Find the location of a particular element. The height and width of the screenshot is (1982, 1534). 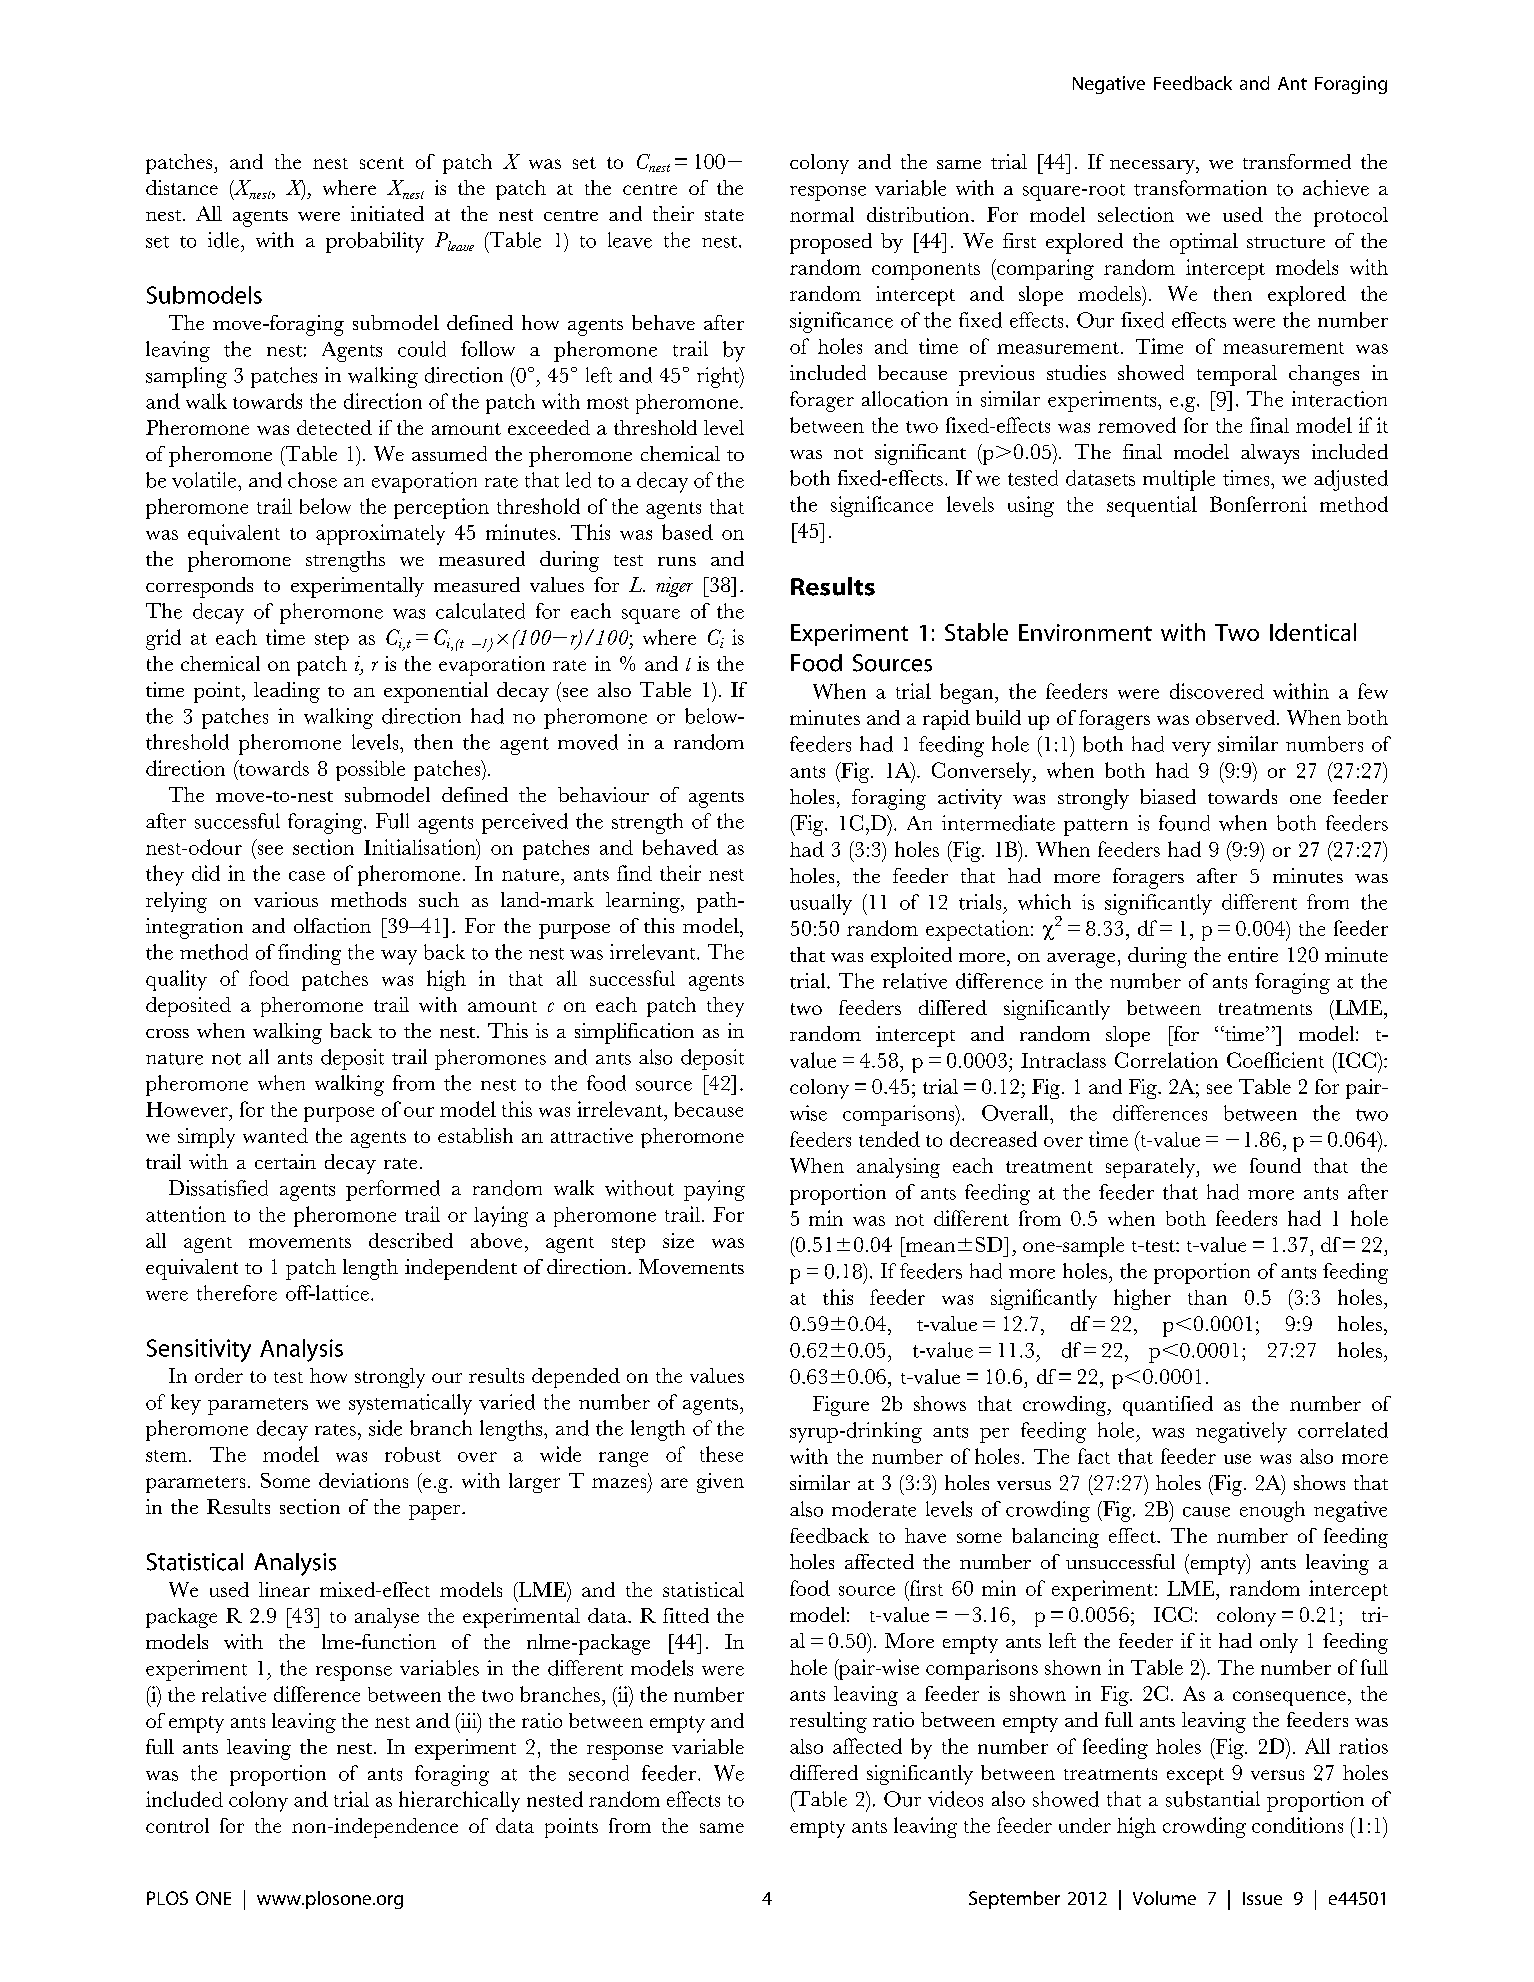

very is located at coordinates (1191, 749).
